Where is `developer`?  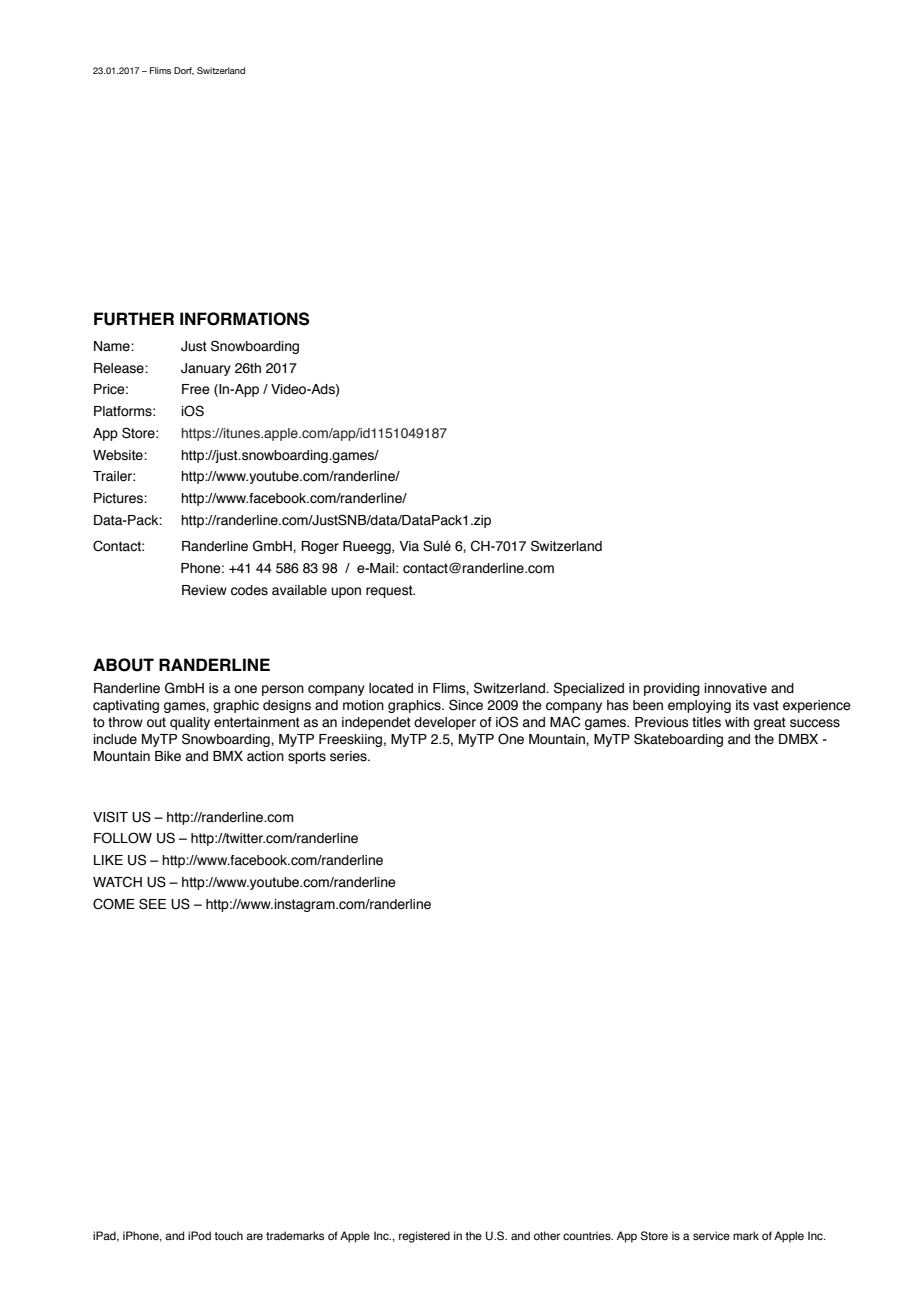
developer is located at coordinates (445, 723).
